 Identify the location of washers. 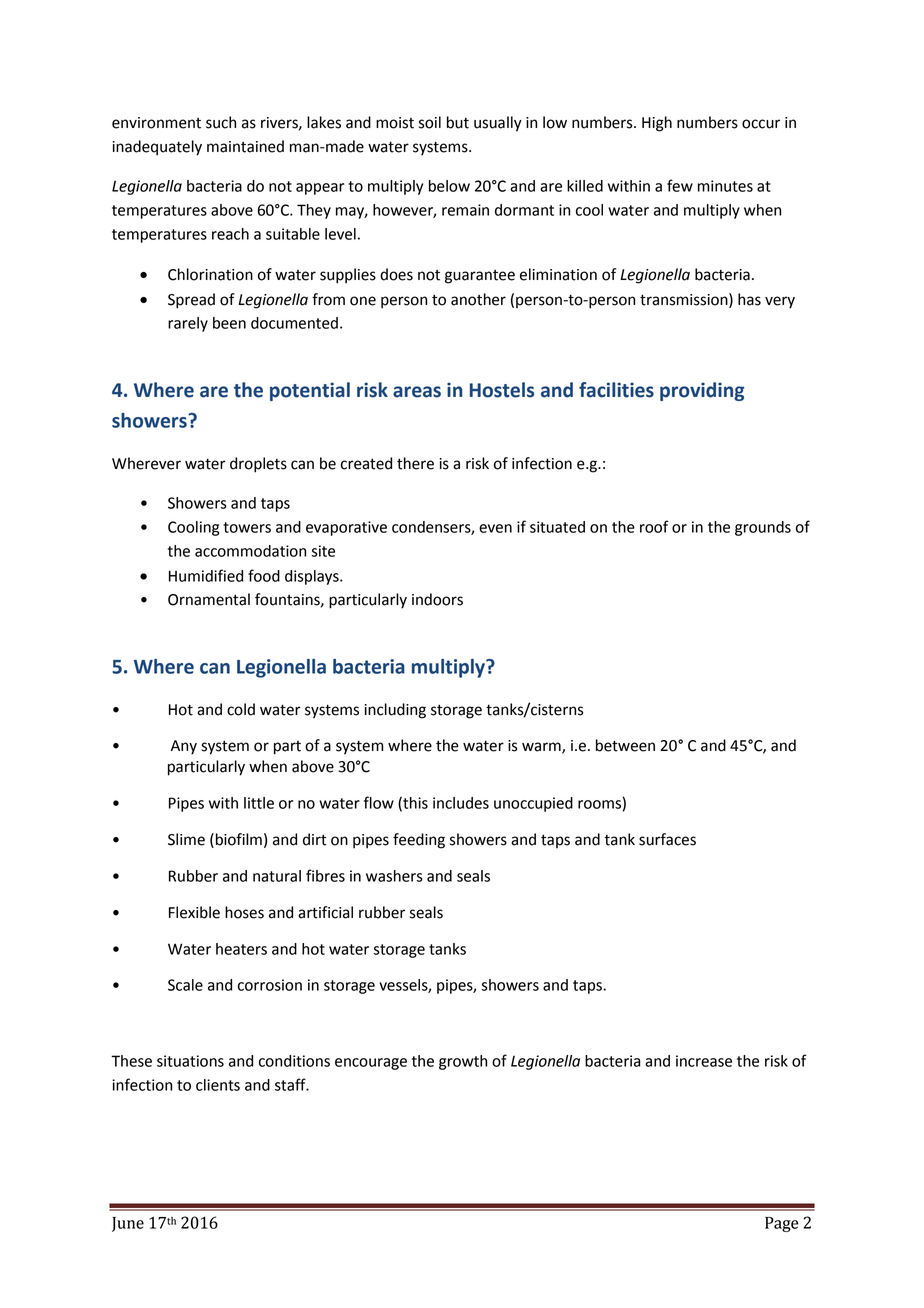
(394, 876).
